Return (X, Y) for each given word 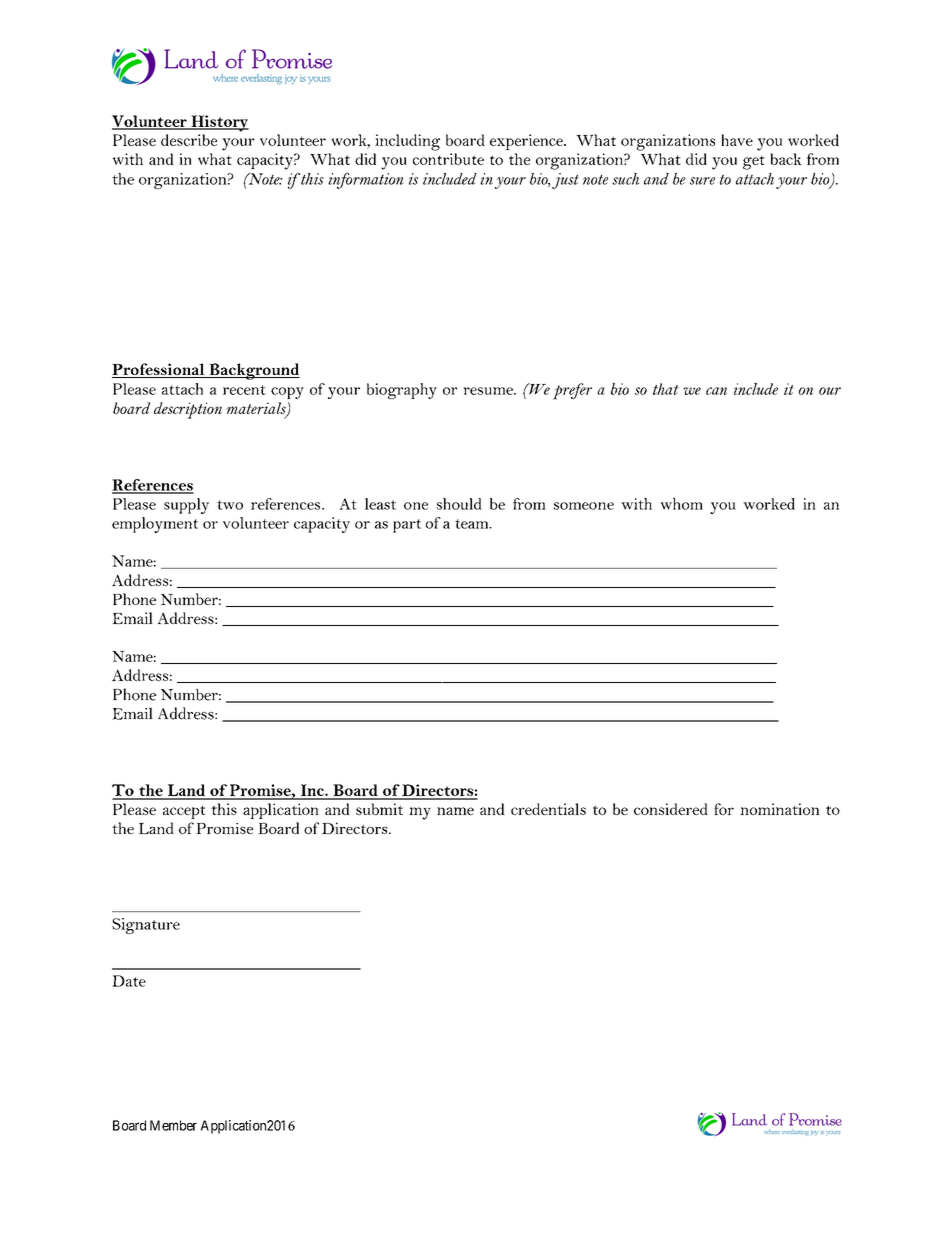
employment (155, 525)
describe (189, 140)
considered (671, 809)
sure (702, 181)
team (473, 524)
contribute (448, 159)
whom (681, 504)
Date (129, 981)
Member (173, 1125)
